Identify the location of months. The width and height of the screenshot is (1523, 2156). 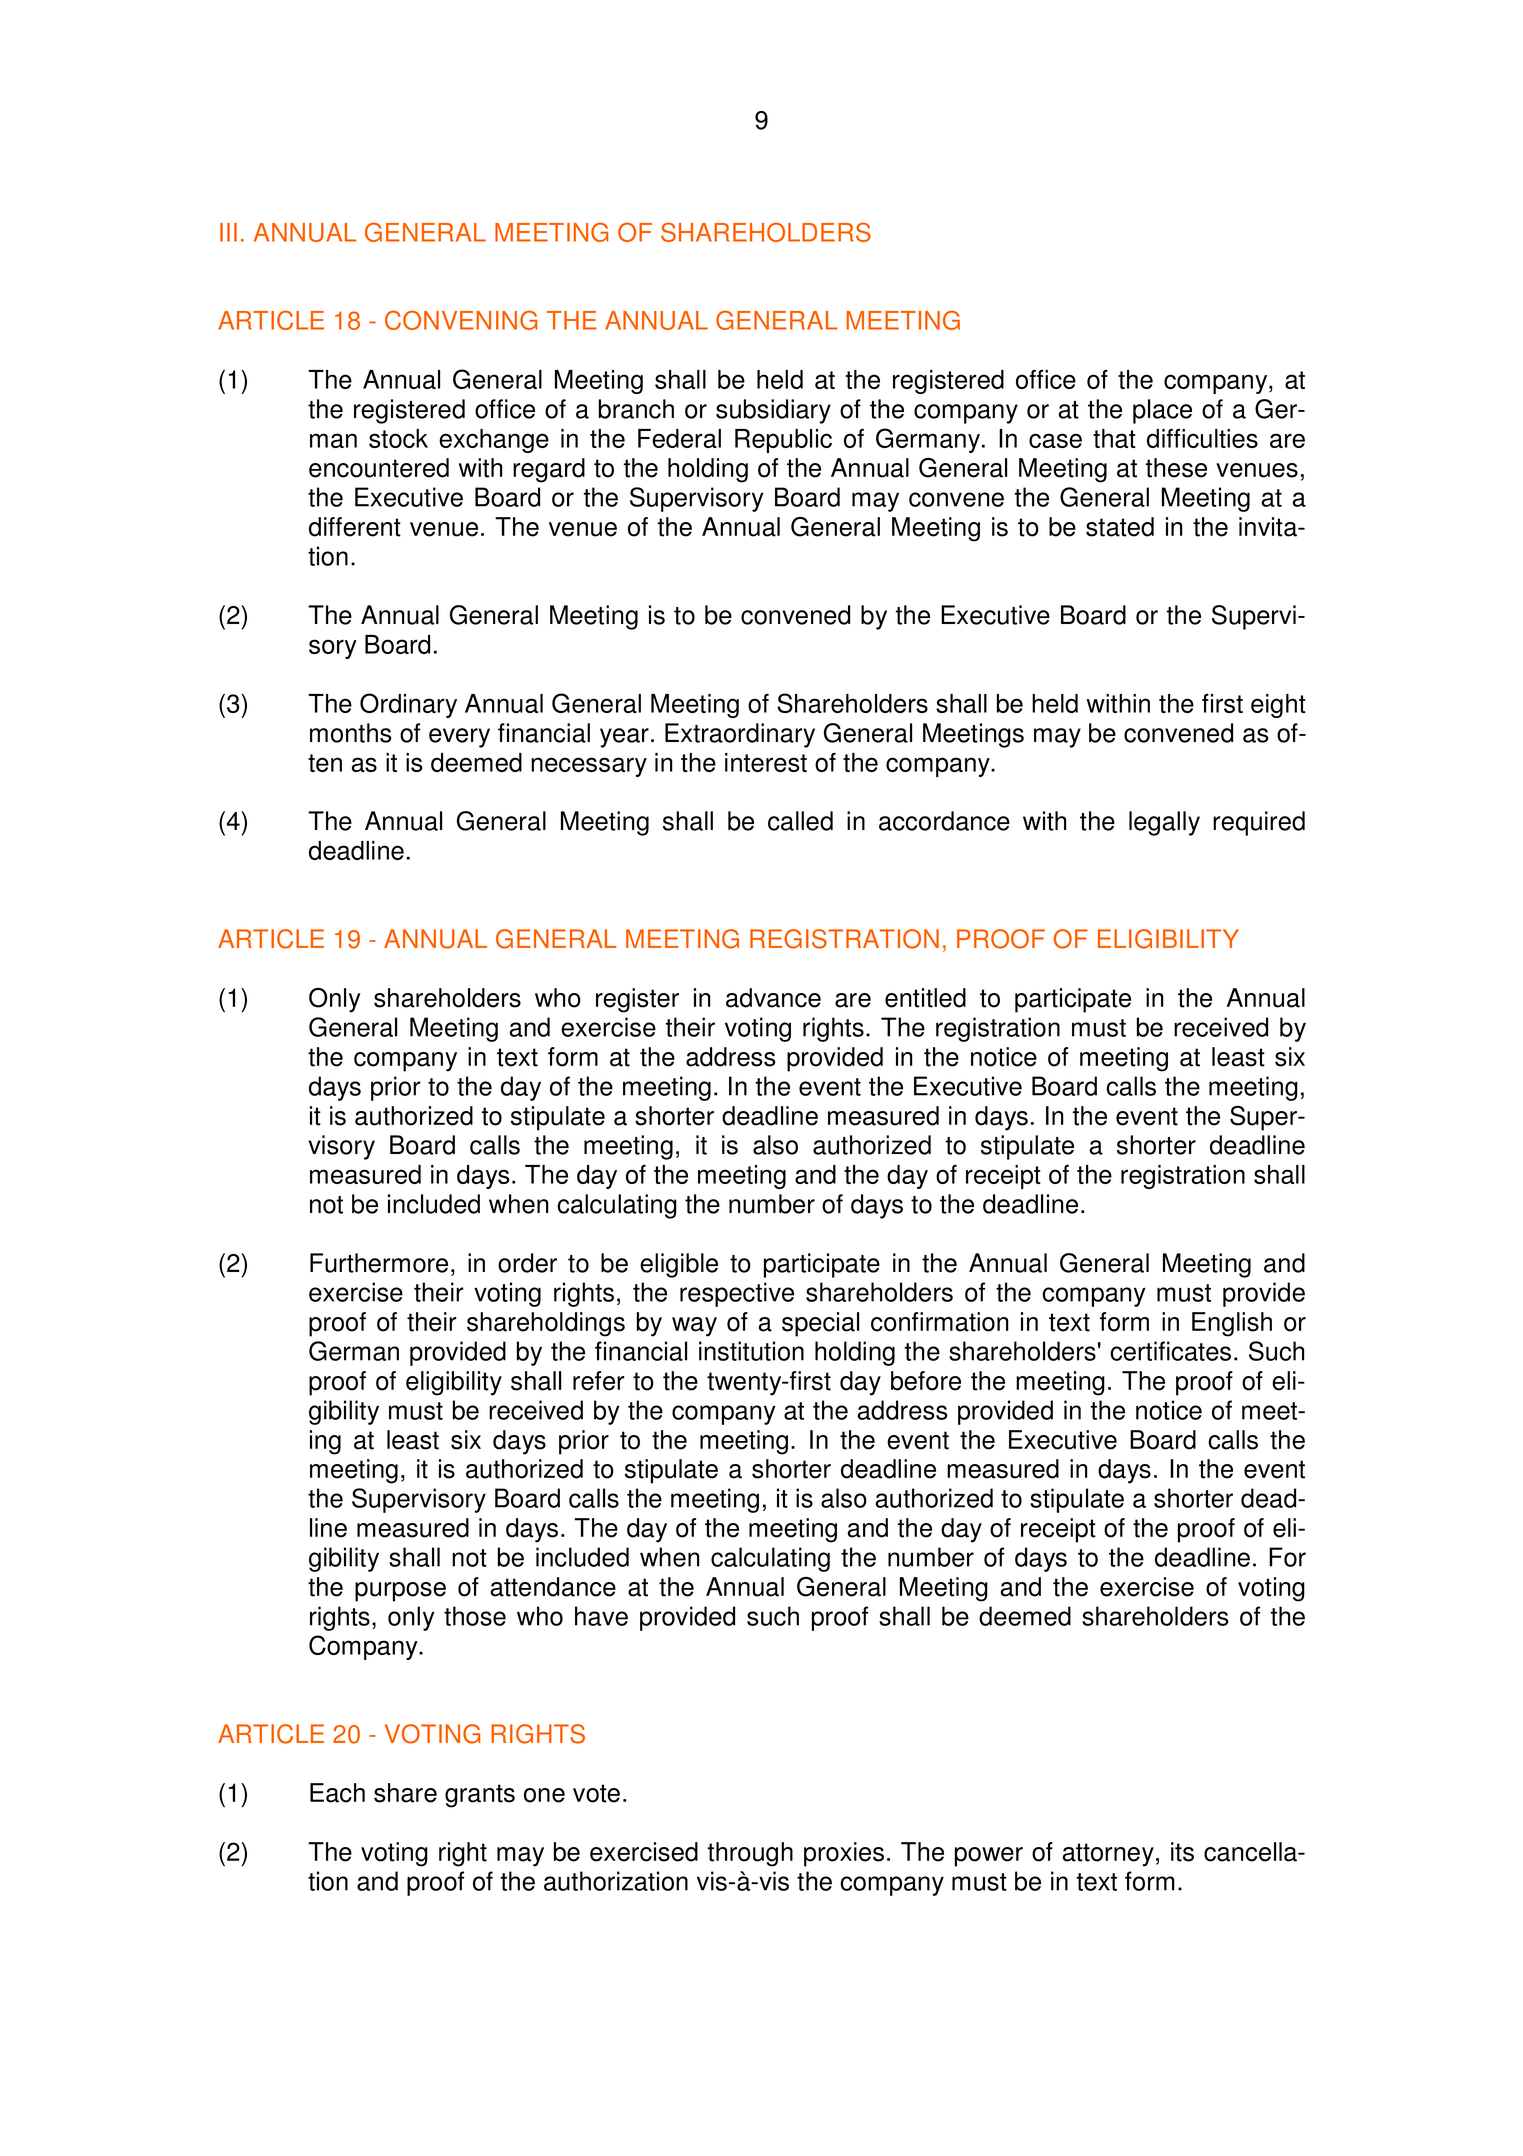
(351, 733).
